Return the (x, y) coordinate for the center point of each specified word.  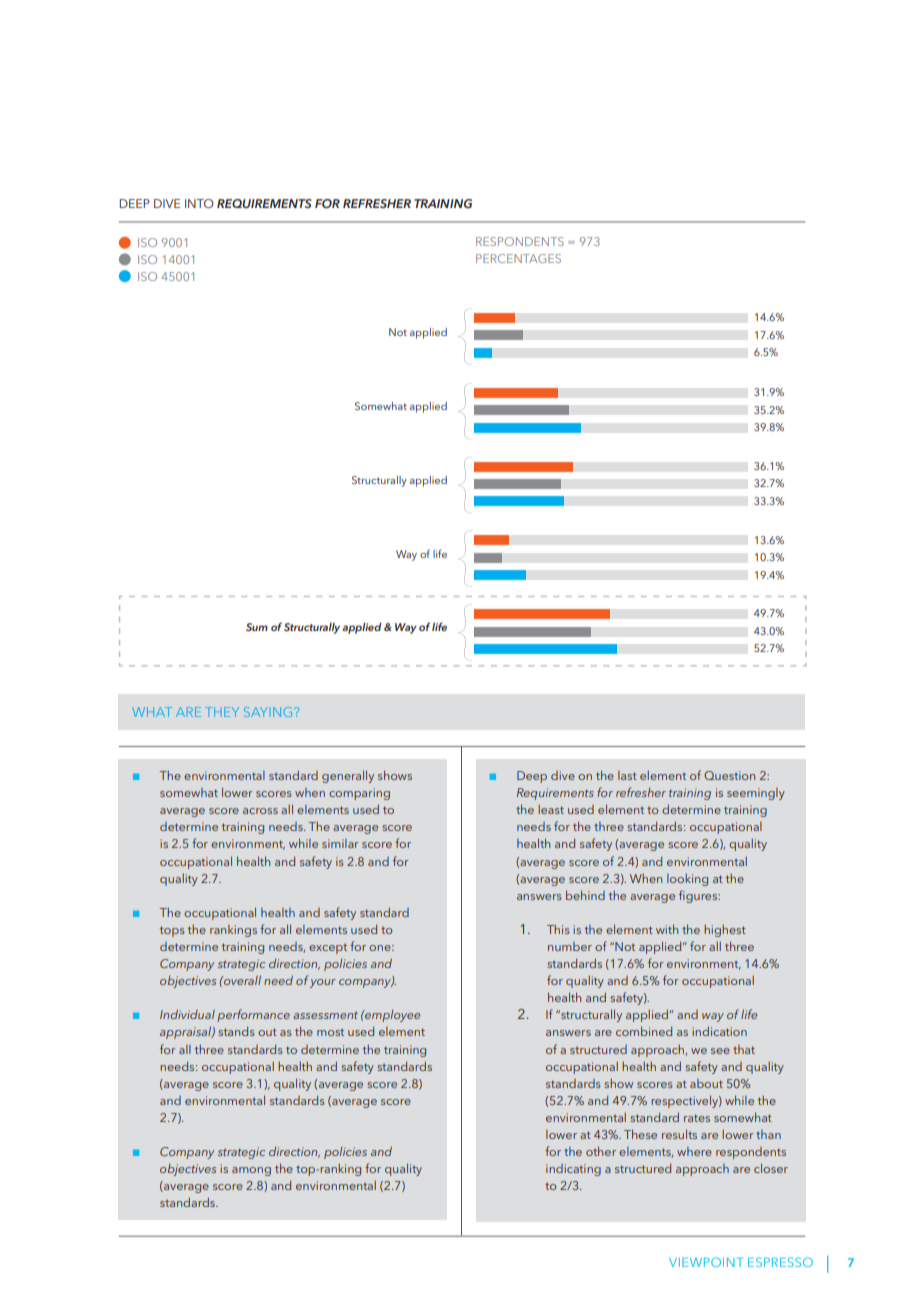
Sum (257, 627)
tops (172, 931)
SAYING (268, 712)
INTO (199, 203)
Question (729, 775)
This (558, 929)
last (627, 775)
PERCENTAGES (518, 258)
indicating (573, 1170)
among (251, 1171)
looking (687, 879)
